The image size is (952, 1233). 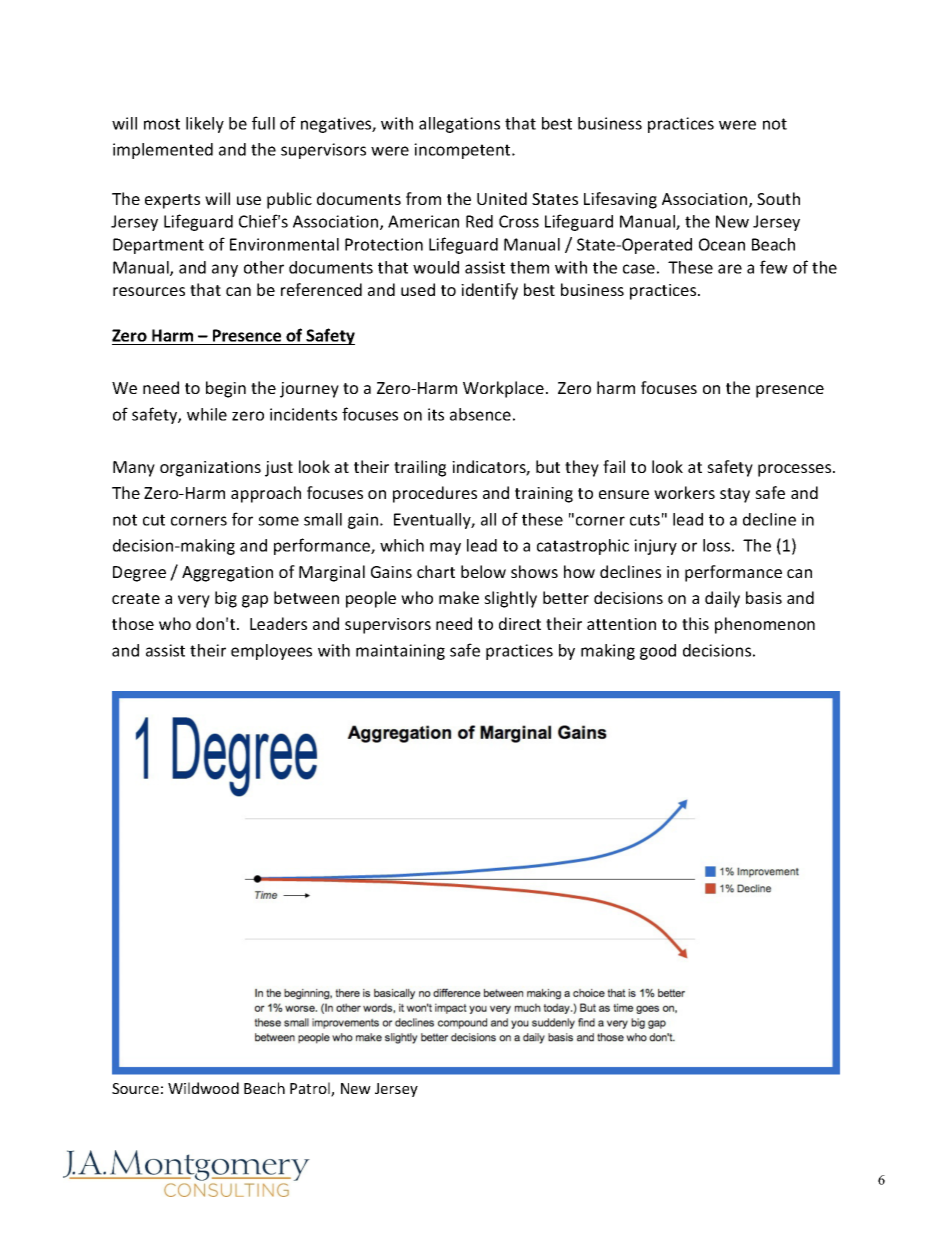 What do you see at coordinates (226, 389) in the screenshot?
I see `begin` at bounding box center [226, 389].
